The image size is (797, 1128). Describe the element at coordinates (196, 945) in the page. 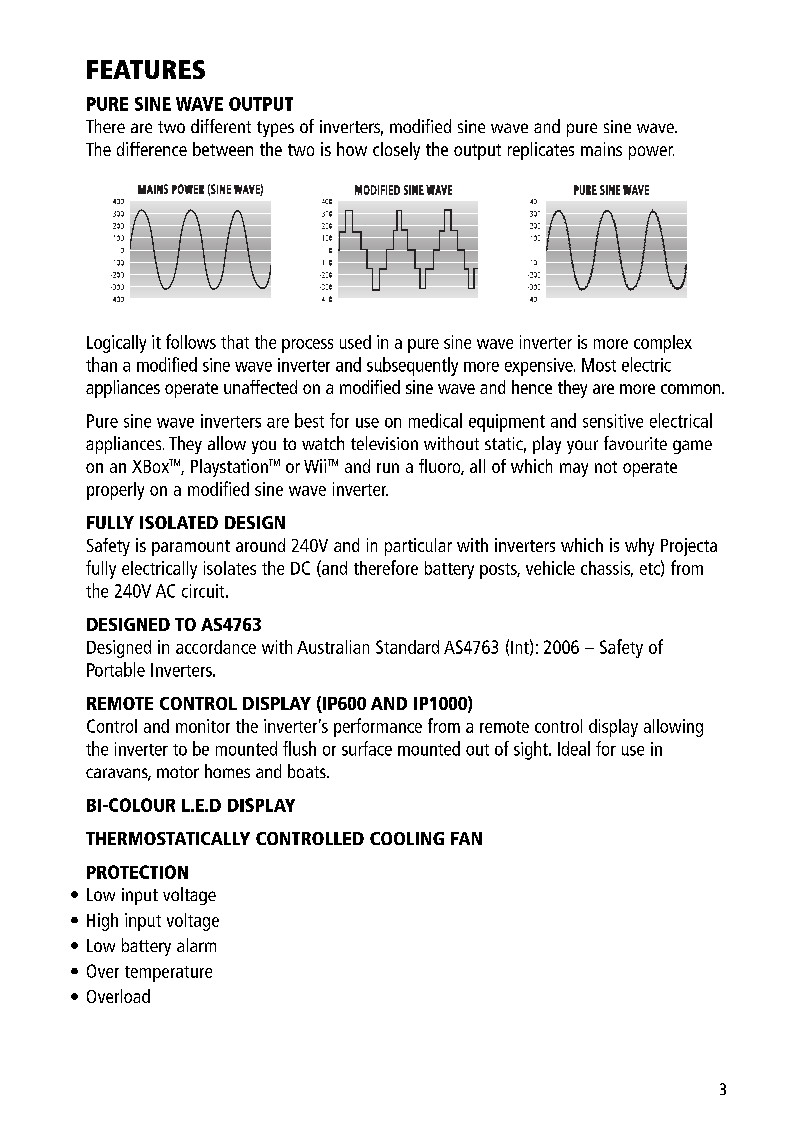

I see `alarm` at that location.
